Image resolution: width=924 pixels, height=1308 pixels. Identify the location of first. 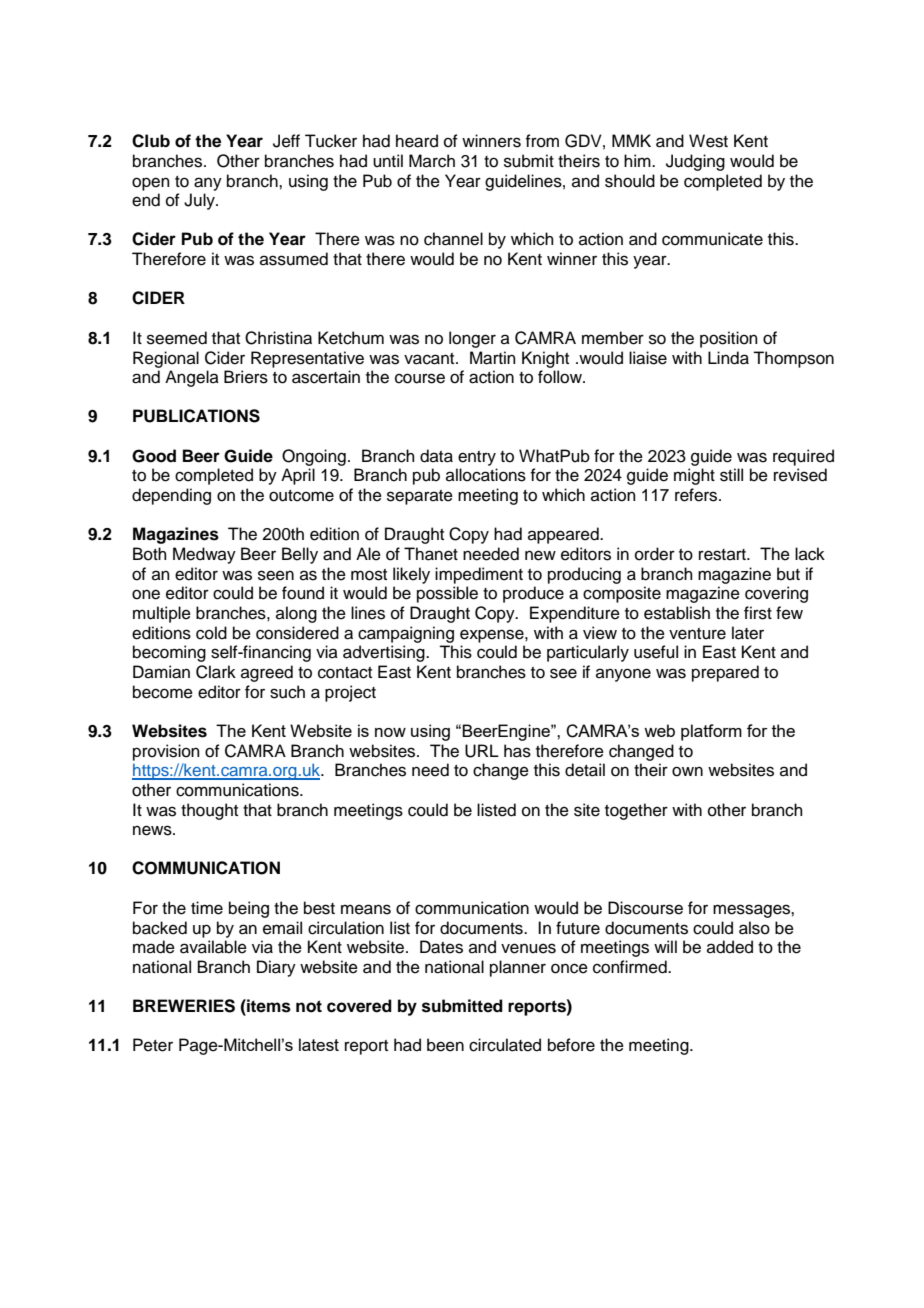
(758, 613).
